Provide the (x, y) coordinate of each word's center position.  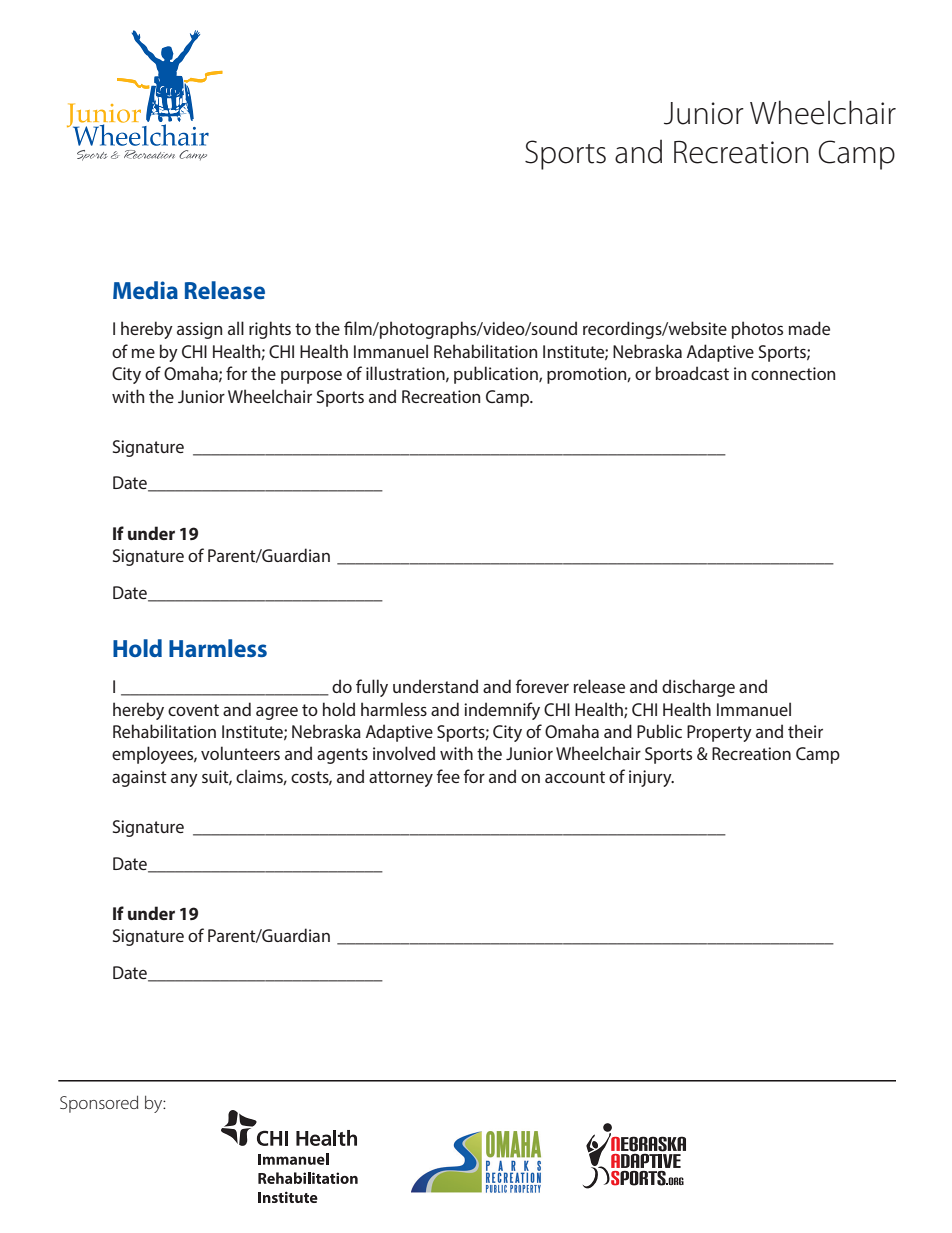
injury (651, 778)
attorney (401, 779)
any (184, 780)
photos (757, 330)
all (236, 328)
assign (199, 330)
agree (277, 713)
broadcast (692, 373)
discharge (698, 688)
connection (793, 373)
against (139, 778)
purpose (311, 377)
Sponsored (99, 1104)
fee (448, 776)
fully (372, 688)
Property (719, 733)
